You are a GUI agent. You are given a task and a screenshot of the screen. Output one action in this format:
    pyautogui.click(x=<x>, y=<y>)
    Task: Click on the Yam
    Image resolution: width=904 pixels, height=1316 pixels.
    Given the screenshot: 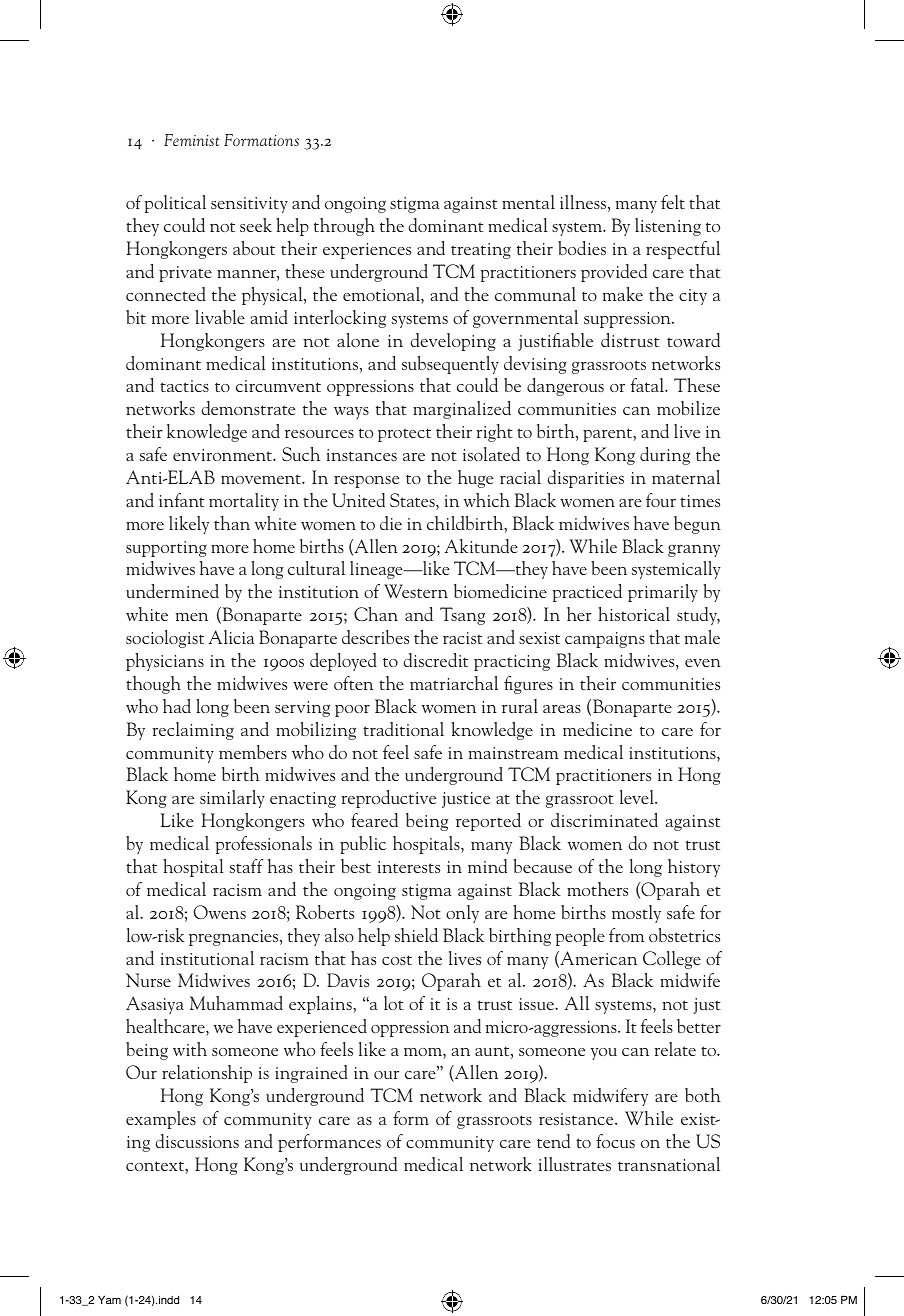 What is the action you would take?
    pyautogui.click(x=109, y=1299)
